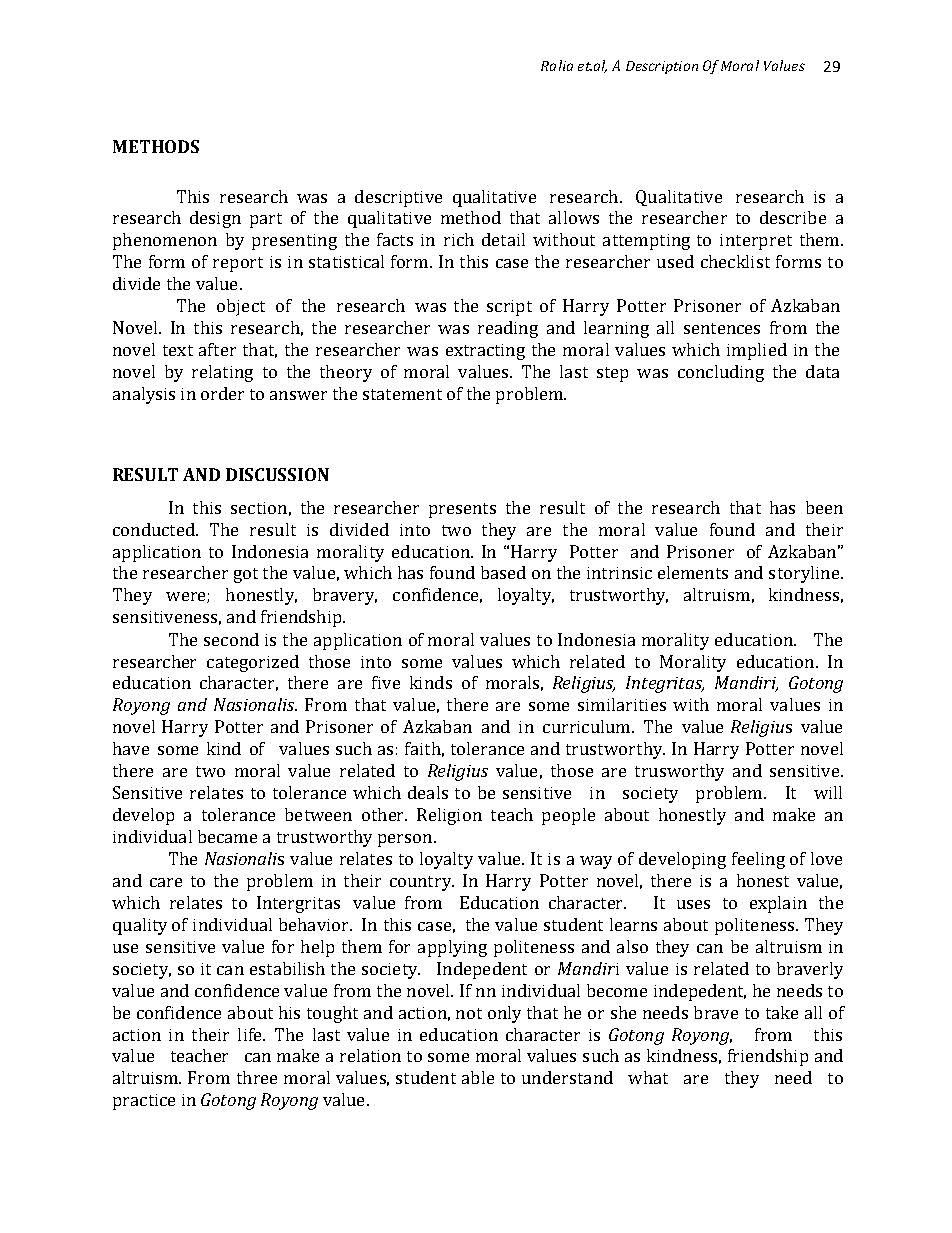 This screenshot has width=952, height=1233. Describe the element at coordinates (756, 242) in the screenshot. I see `interpret` at that location.
